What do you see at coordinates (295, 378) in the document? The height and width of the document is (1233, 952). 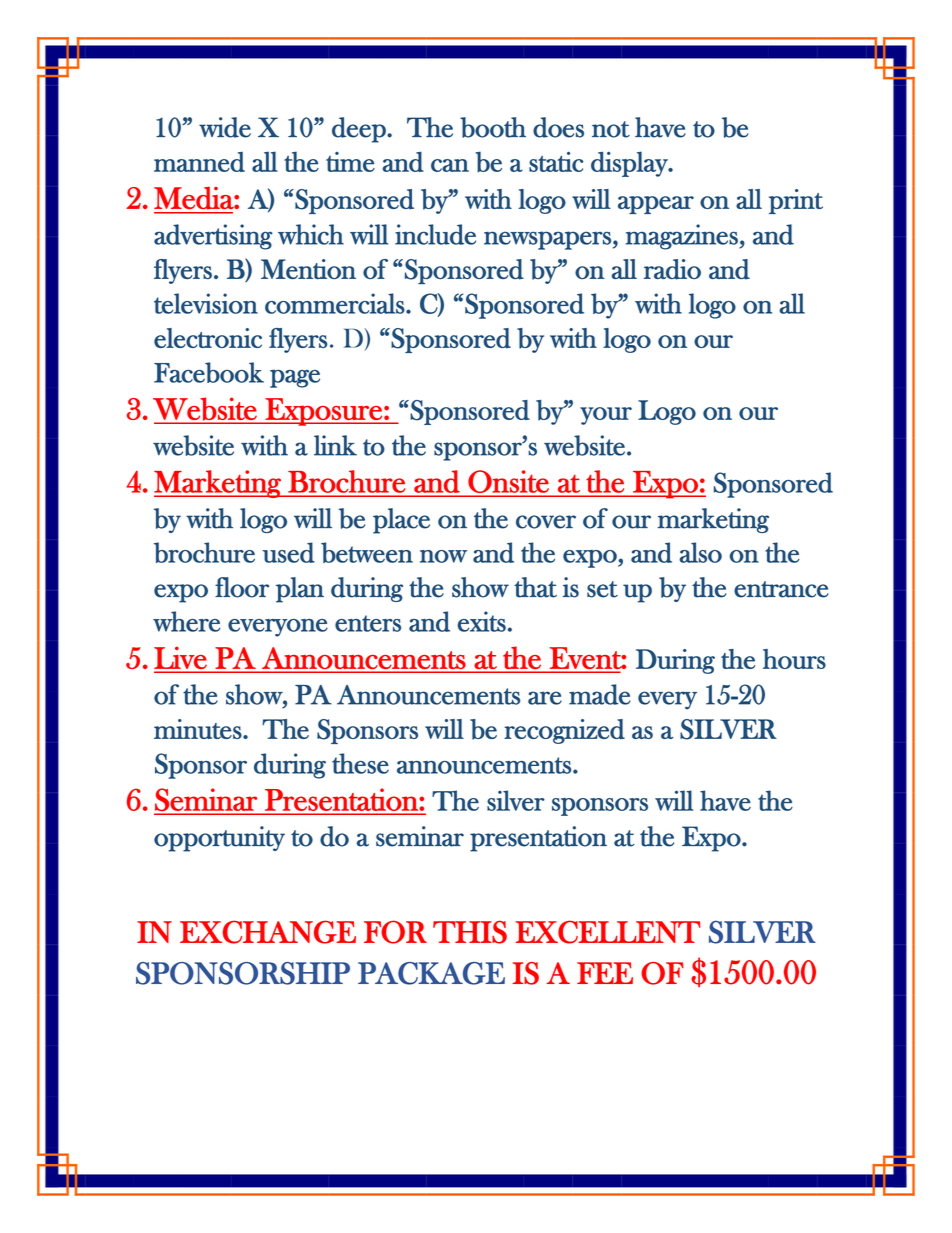 I see `page` at bounding box center [295, 378].
